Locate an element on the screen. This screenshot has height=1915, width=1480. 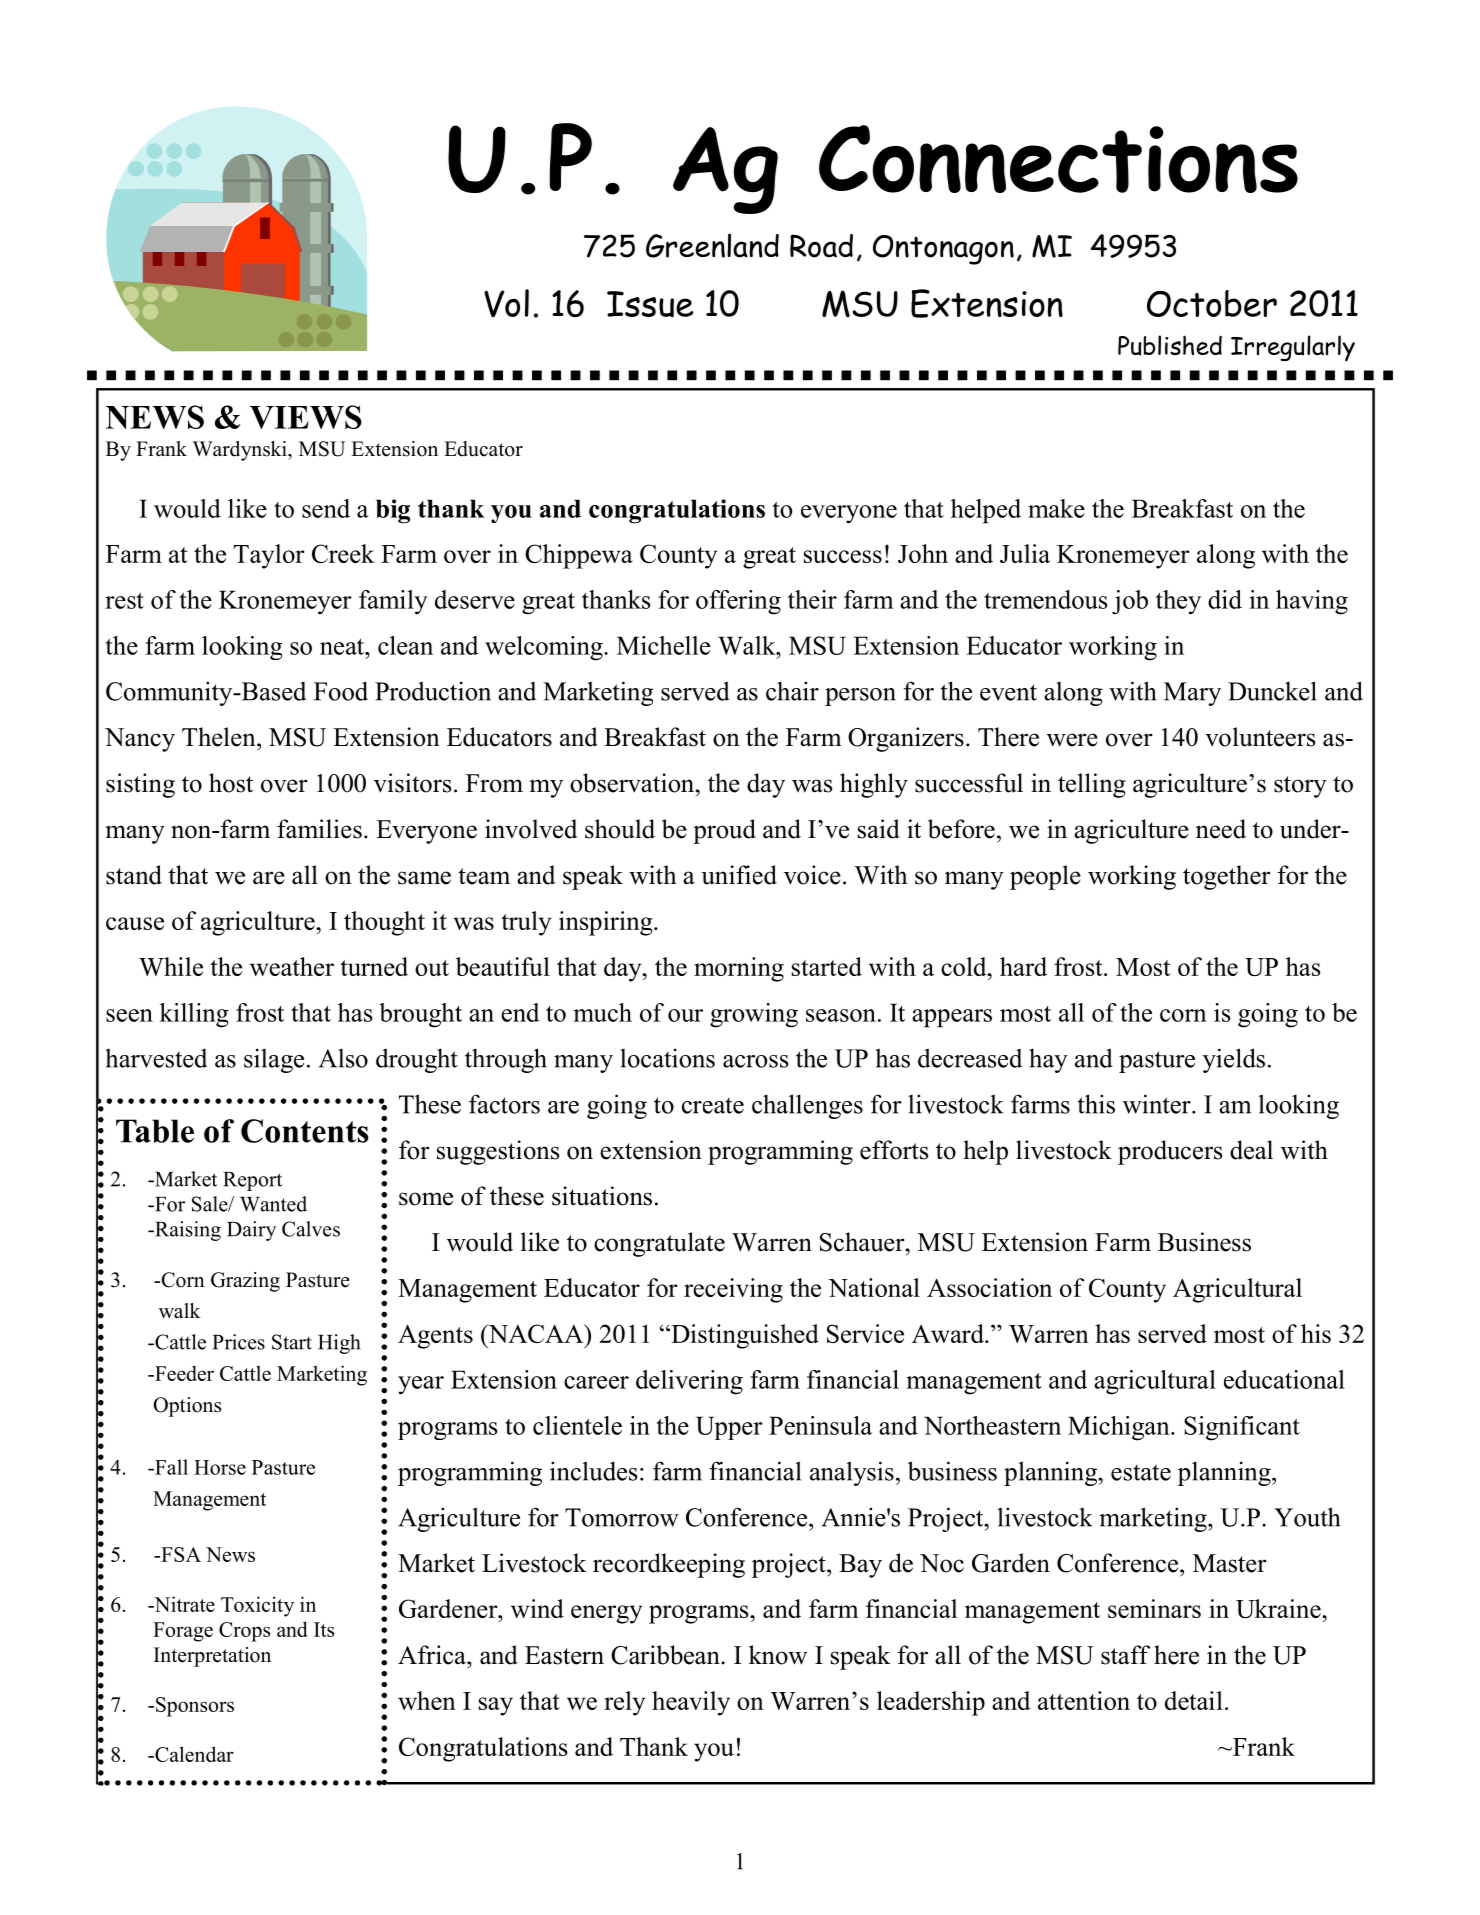
Connections is located at coordinates (1058, 159).
